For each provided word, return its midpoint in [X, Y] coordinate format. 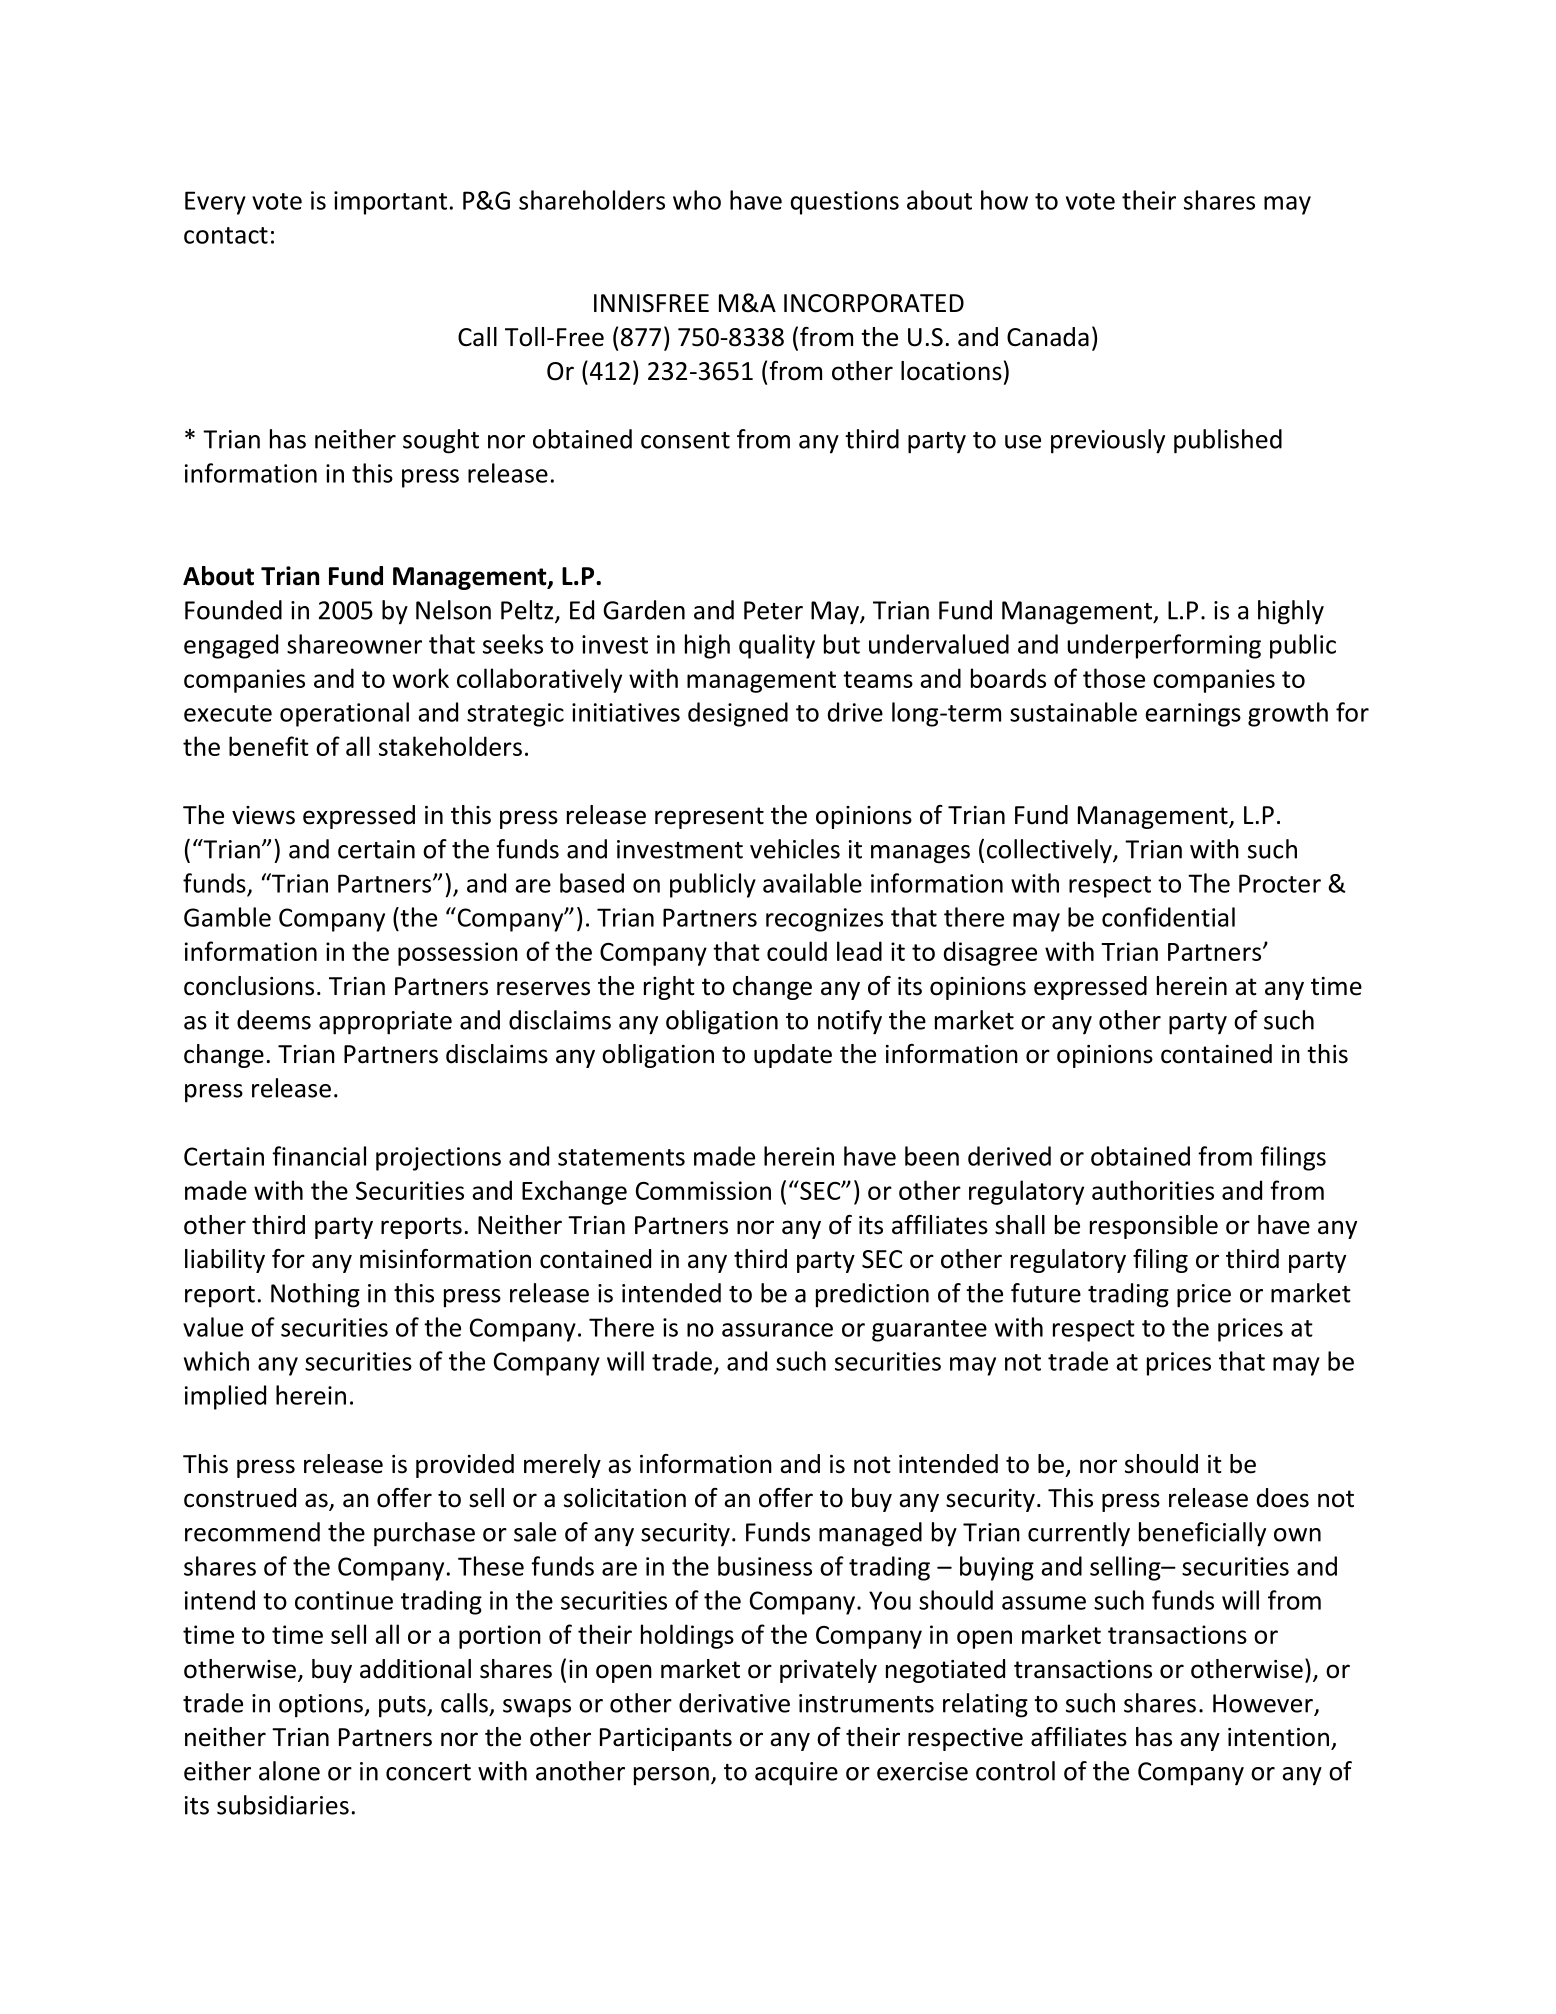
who [697, 200]
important [390, 203]
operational [344, 714]
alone [289, 1771]
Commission [703, 1190]
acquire [796, 1774]
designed [738, 714]
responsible [1154, 1227]
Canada [1048, 337]
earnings [1193, 715]
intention [1278, 1737]
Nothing [315, 1295]
